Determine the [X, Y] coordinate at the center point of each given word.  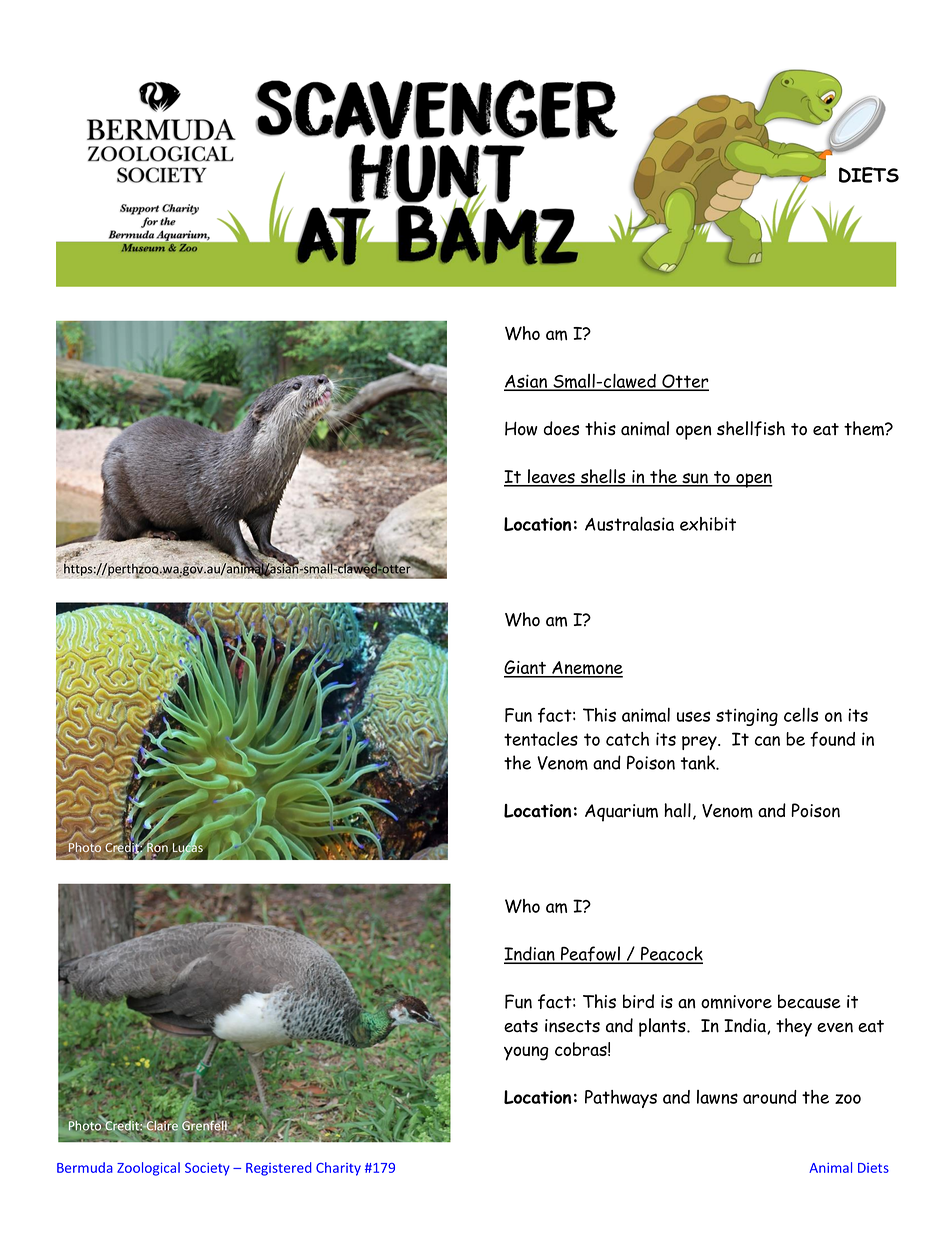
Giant [526, 668]
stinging [747, 717]
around [770, 1097]
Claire [161, 1124]
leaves [551, 477]
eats [521, 1026]
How [521, 428]
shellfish [751, 428]
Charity [338, 1169]
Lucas [187, 848]
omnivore [736, 1002]
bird [638, 1001]
